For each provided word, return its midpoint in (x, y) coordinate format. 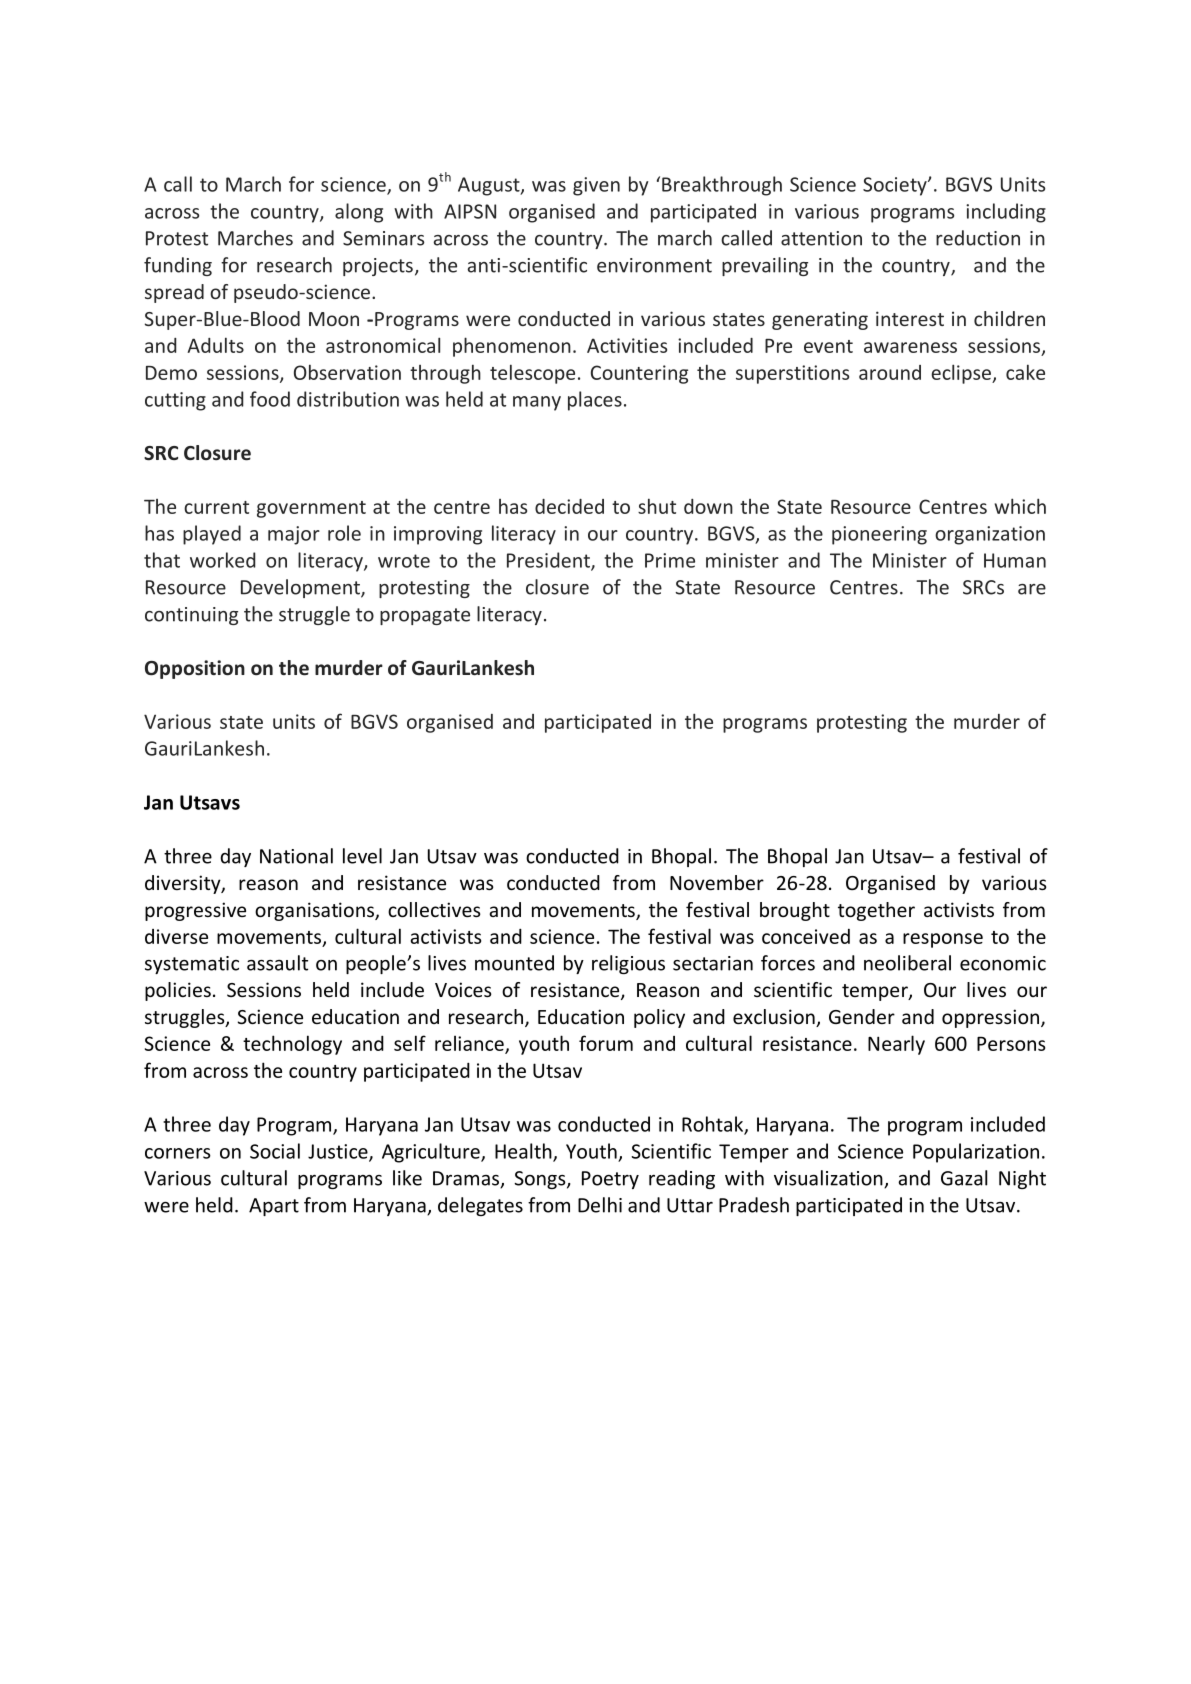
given (596, 186)
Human (1015, 560)
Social (275, 1151)
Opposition (195, 669)
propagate (425, 616)
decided (569, 506)
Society (896, 186)
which (1020, 506)
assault (277, 963)
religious (628, 964)
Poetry (610, 1180)
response (943, 940)
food (270, 399)
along (359, 213)
